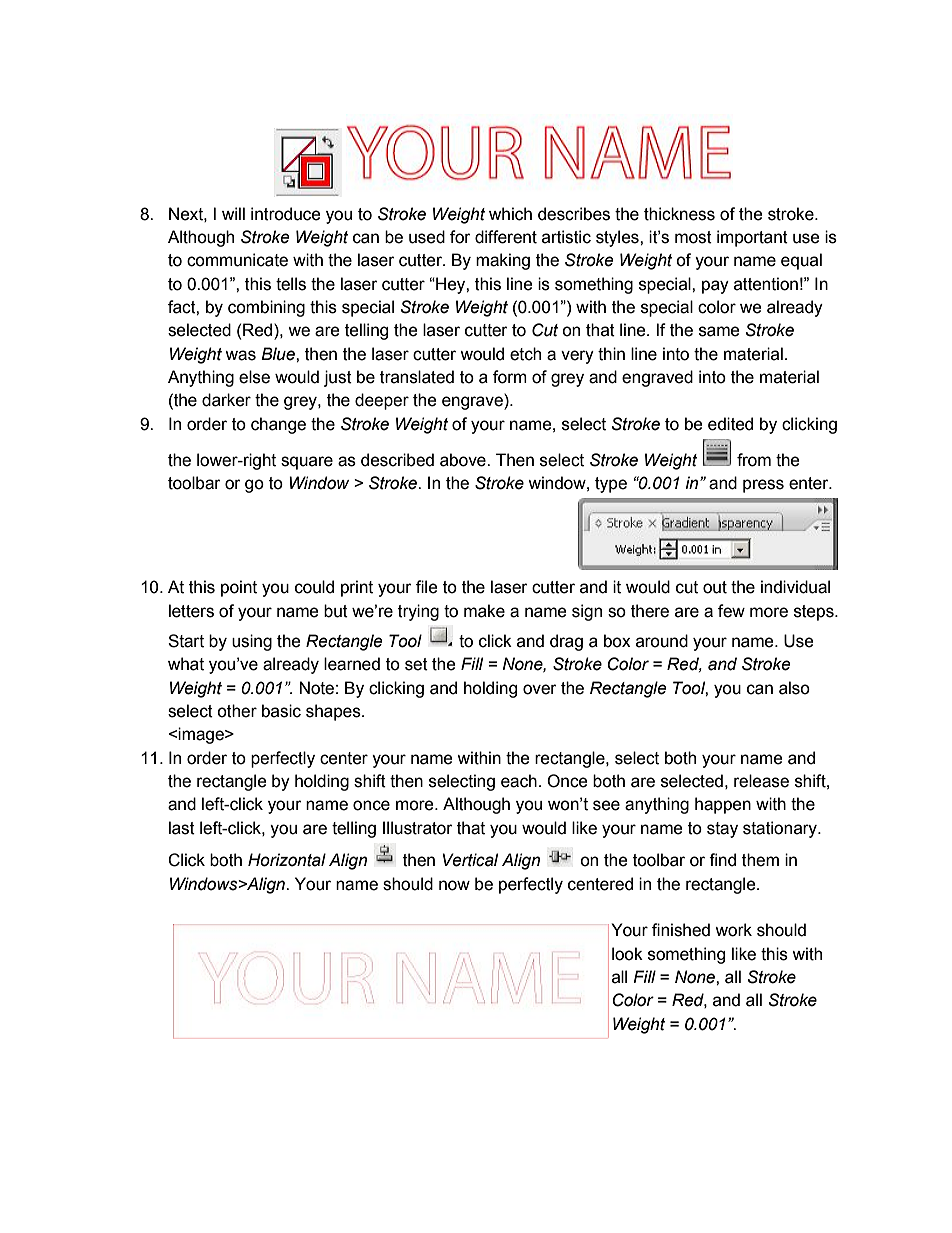 This screenshot has height=1233, width=952. I want to click on other, so click(237, 711).
